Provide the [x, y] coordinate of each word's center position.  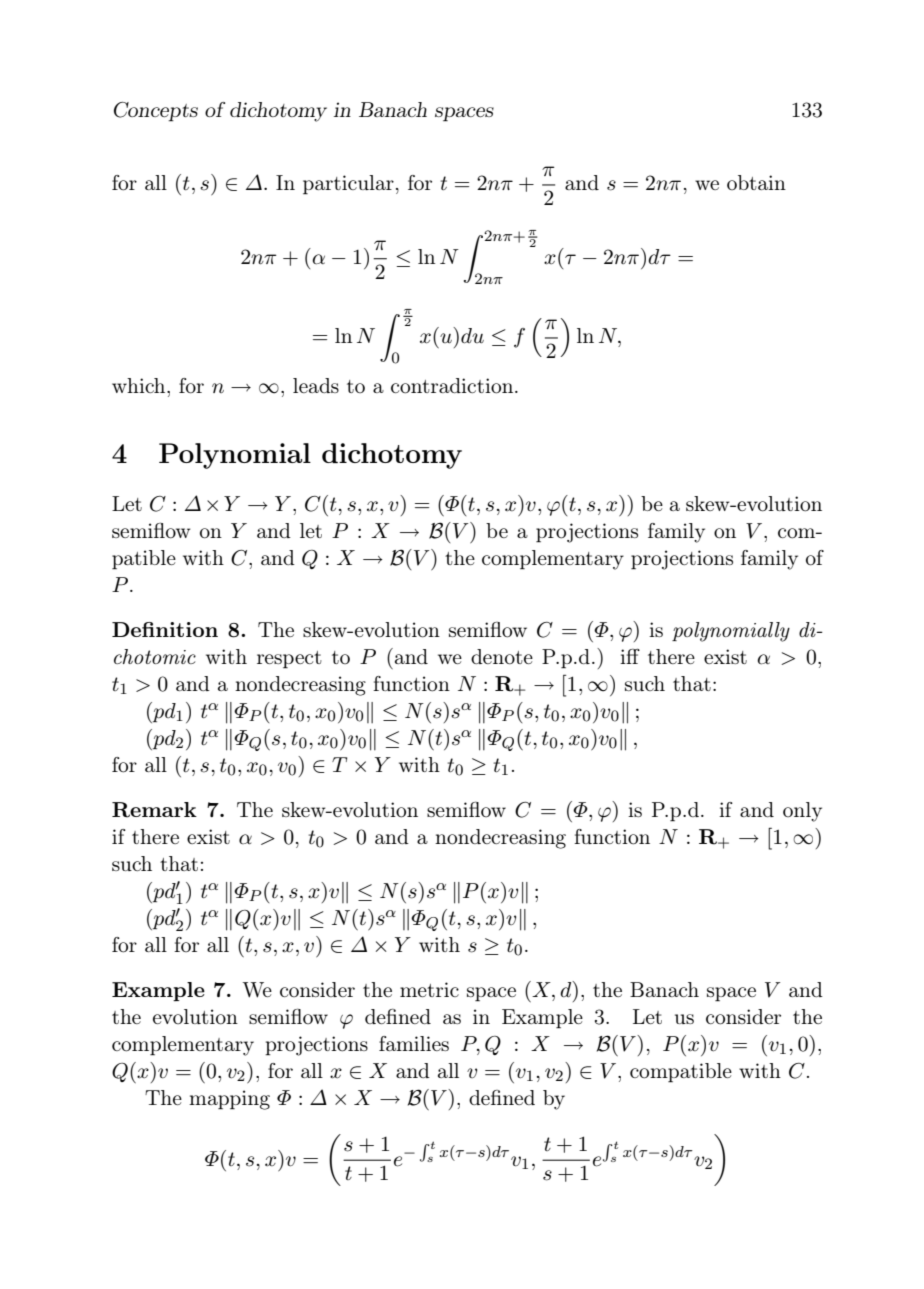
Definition [165, 629]
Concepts [156, 112]
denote [502, 657]
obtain [756, 182]
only [802, 812]
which [140, 385]
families [414, 1043]
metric [429, 989]
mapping [229, 1100]
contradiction [453, 386]
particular [348, 185]
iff [630, 656]
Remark [154, 810]
